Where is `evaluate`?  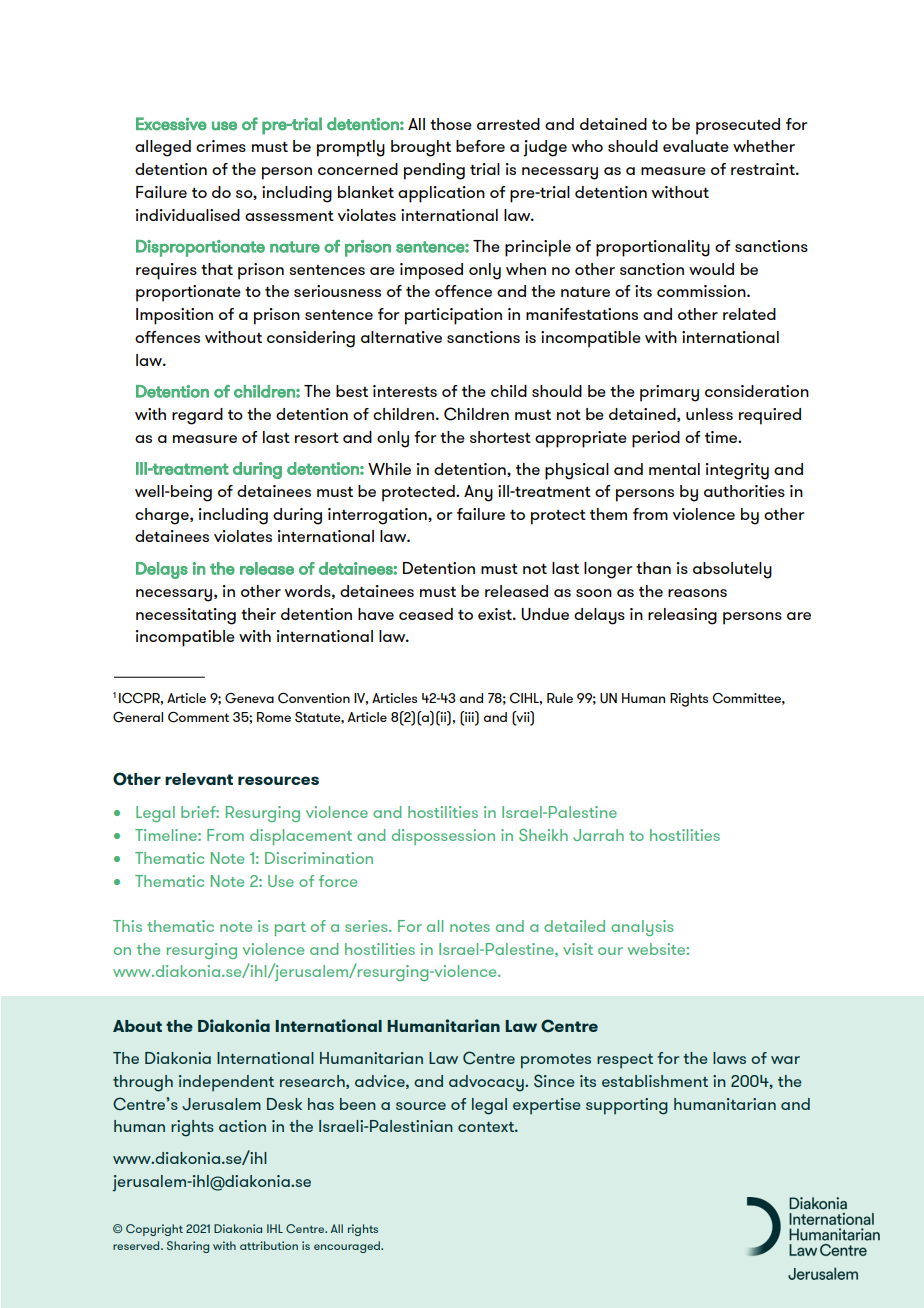 evaluate is located at coordinates (696, 146).
